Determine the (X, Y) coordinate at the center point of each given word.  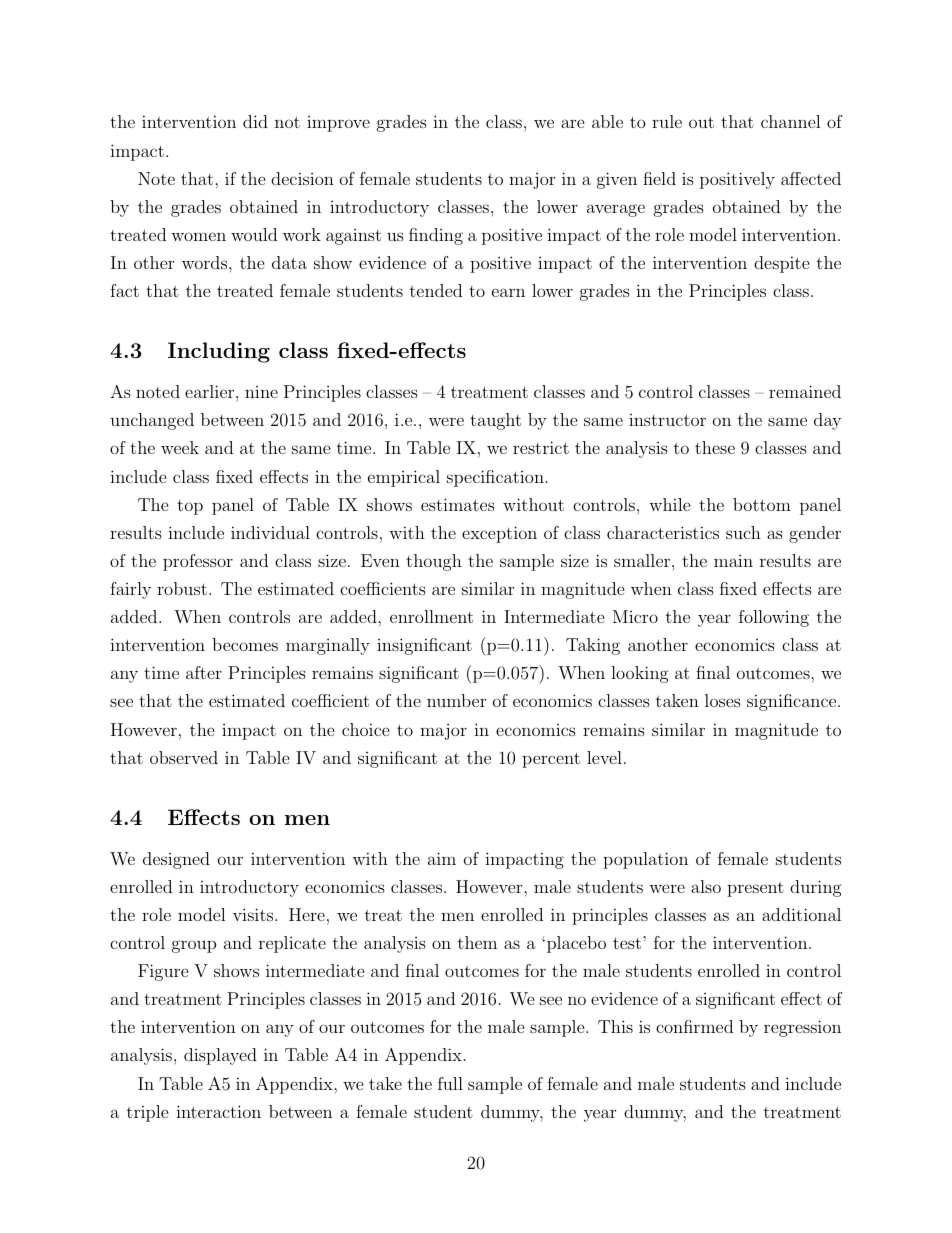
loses (723, 700)
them (477, 942)
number (456, 700)
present (755, 889)
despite (782, 264)
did (255, 121)
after (204, 672)
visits (254, 914)
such (743, 532)
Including (219, 352)
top (190, 507)
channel (791, 121)
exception (499, 534)
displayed (220, 1056)
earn (508, 292)
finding (436, 236)
